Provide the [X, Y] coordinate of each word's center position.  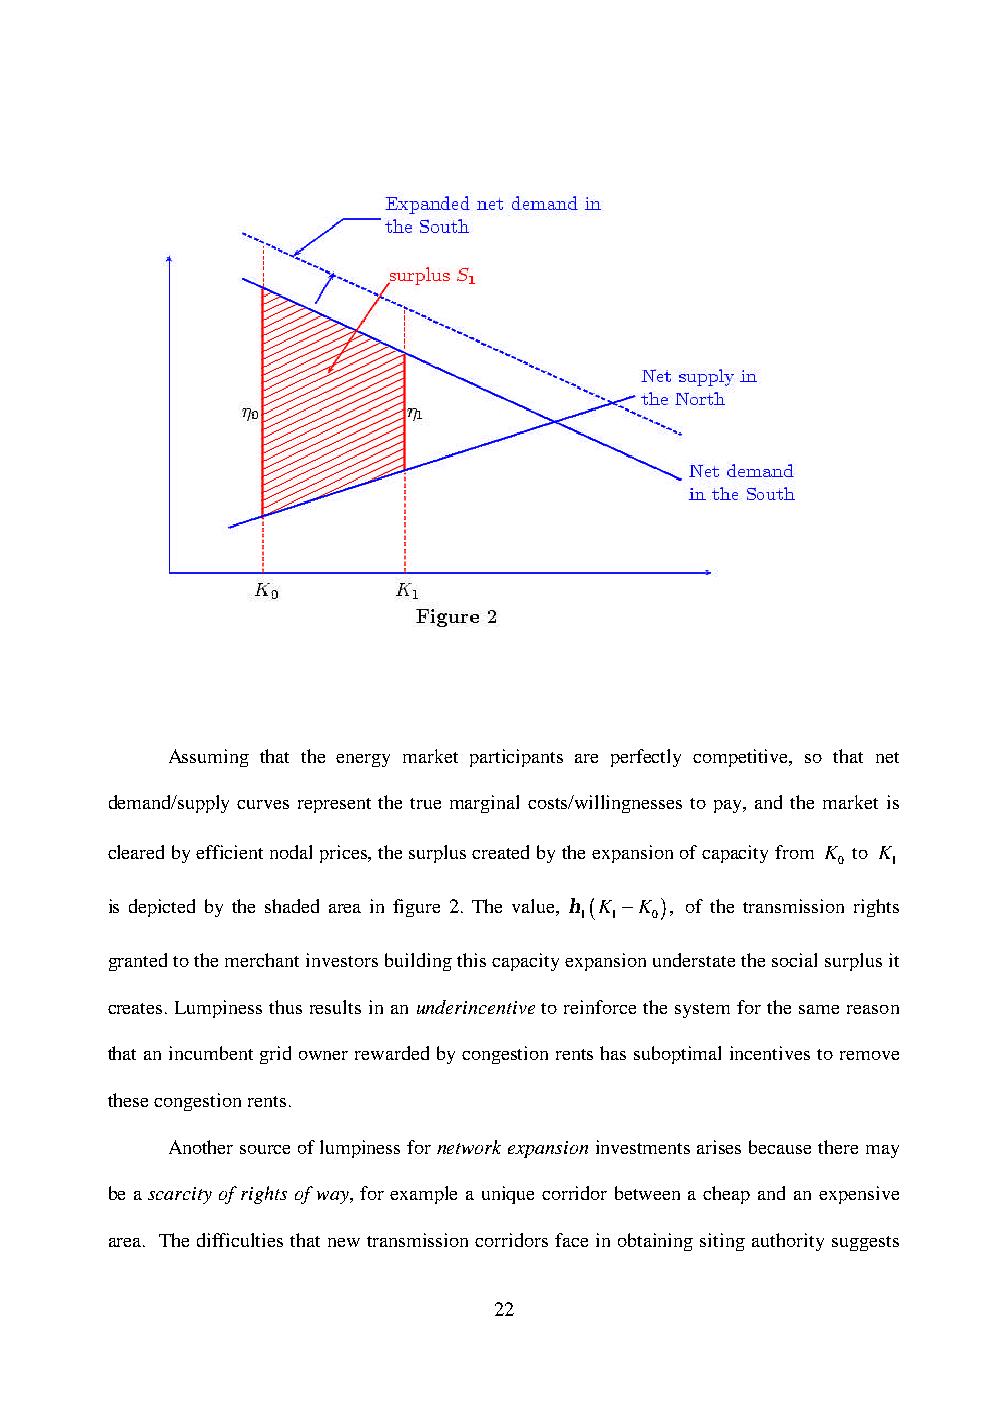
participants [516, 758]
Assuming [209, 758]
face [571, 1240]
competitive [742, 758]
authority [788, 1242]
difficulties [240, 1240]
